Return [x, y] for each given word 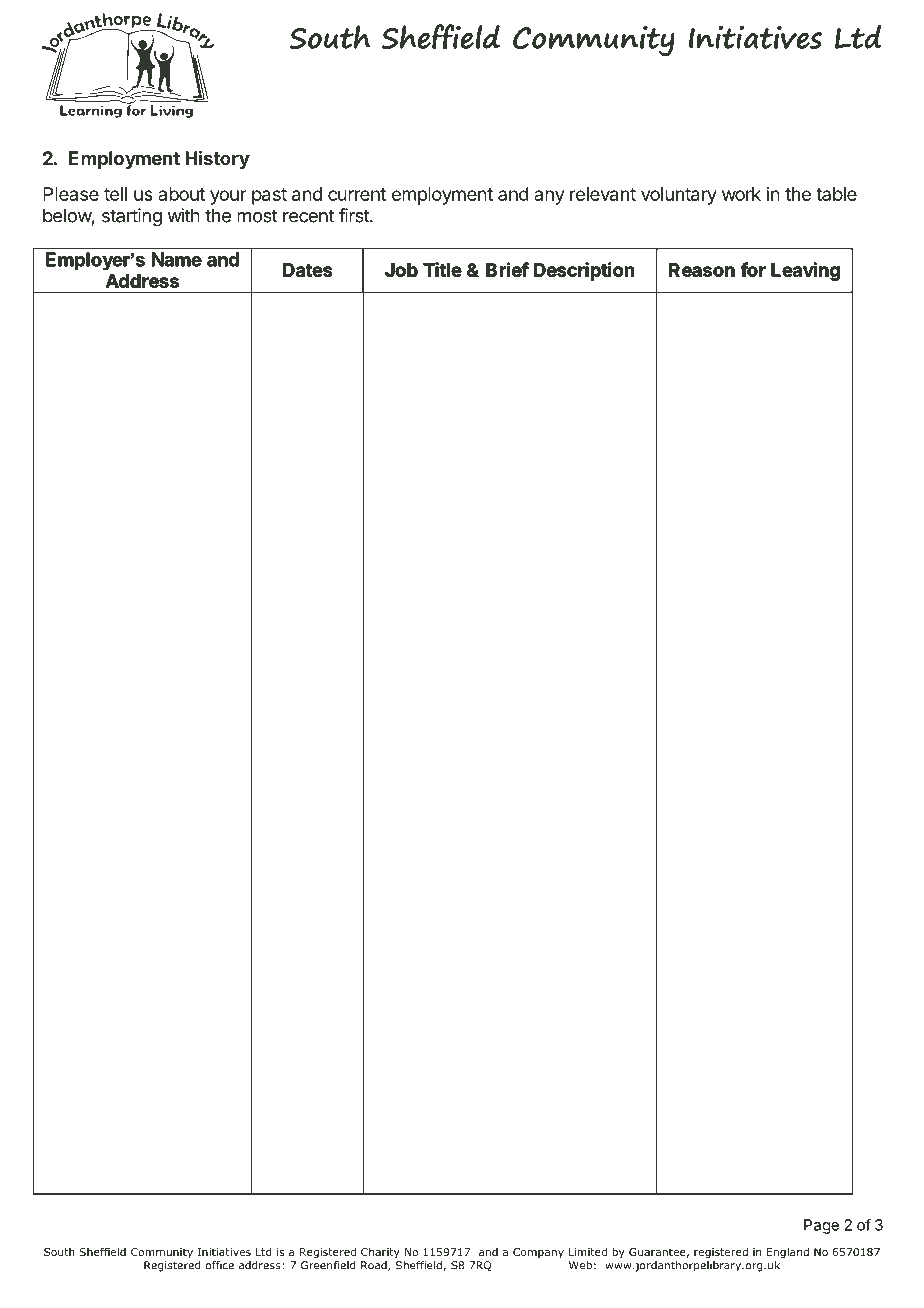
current [357, 194]
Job [401, 270]
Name [177, 259]
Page [821, 1226]
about [181, 194]
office [220, 1265]
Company [538, 1253]
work [741, 194]
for [753, 269]
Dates [307, 270]
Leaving [805, 271]
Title [442, 269]
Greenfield [328, 1264]
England [788, 1253]
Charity [380, 1253]
